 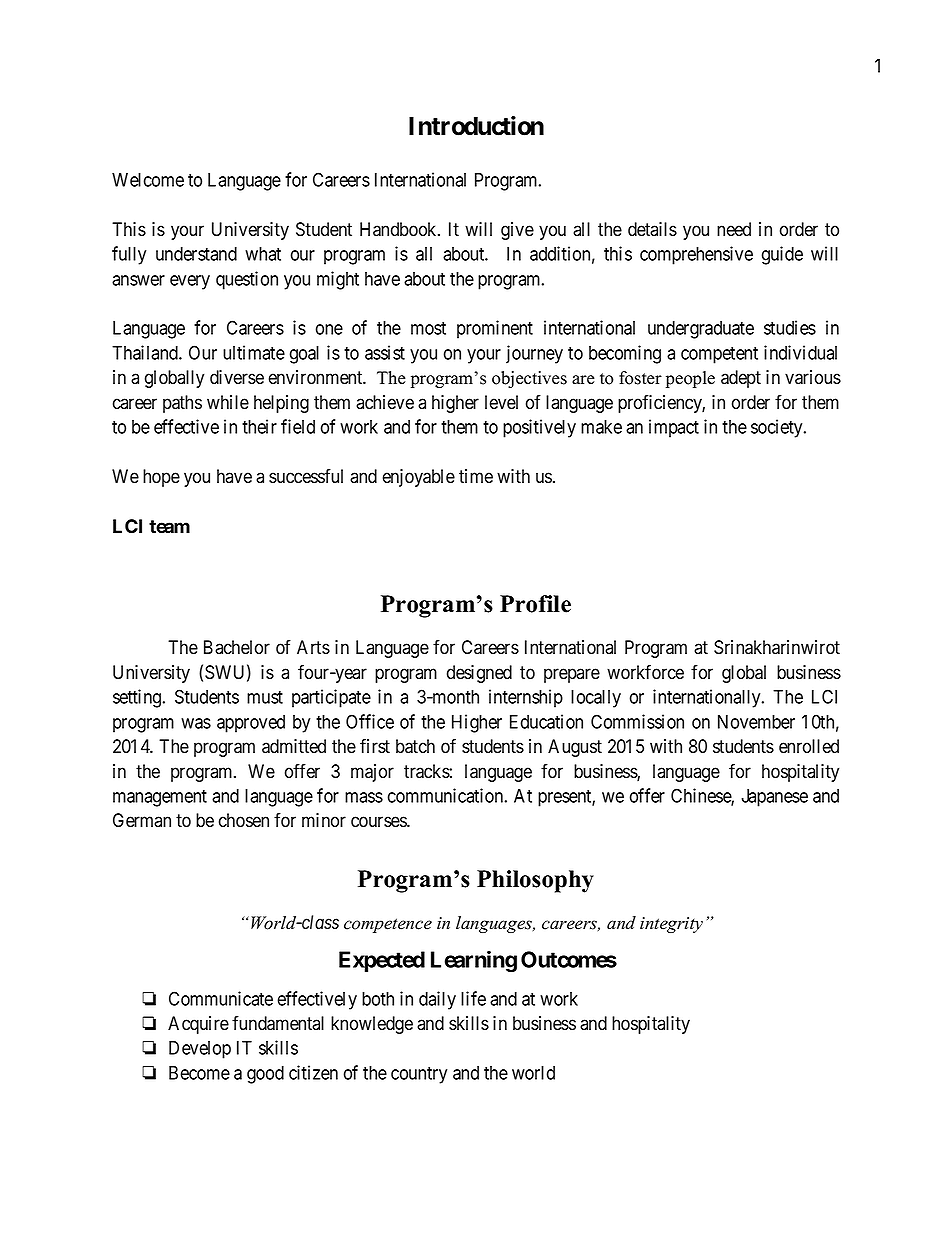 What do you see at coordinates (756, 722) in the screenshot?
I see `November` at bounding box center [756, 722].
